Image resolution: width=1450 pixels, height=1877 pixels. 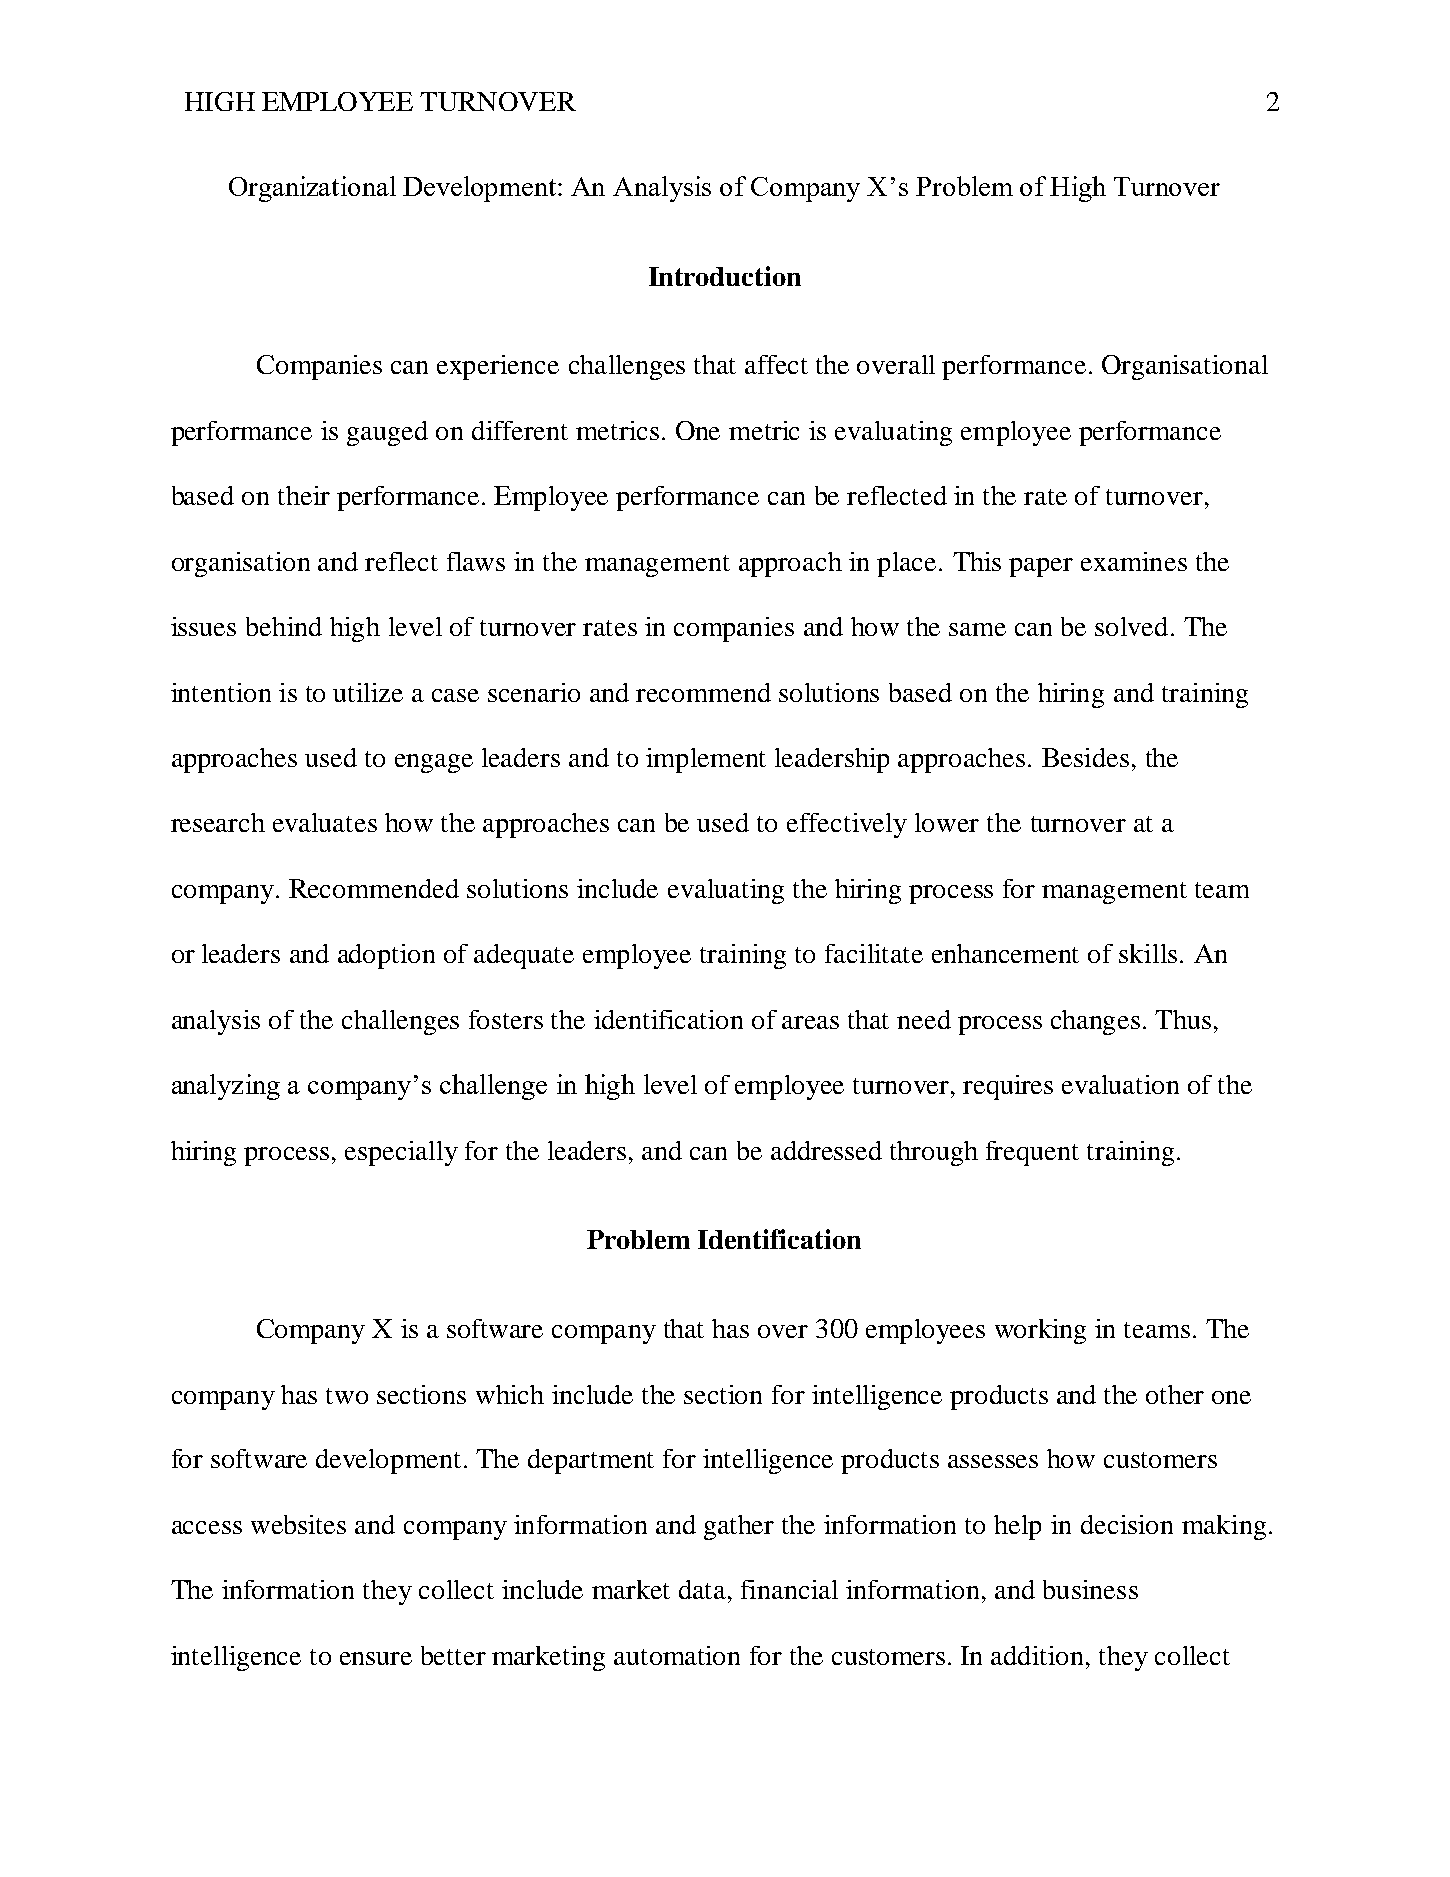 What do you see at coordinates (304, 495) in the page?
I see `their` at bounding box center [304, 495].
